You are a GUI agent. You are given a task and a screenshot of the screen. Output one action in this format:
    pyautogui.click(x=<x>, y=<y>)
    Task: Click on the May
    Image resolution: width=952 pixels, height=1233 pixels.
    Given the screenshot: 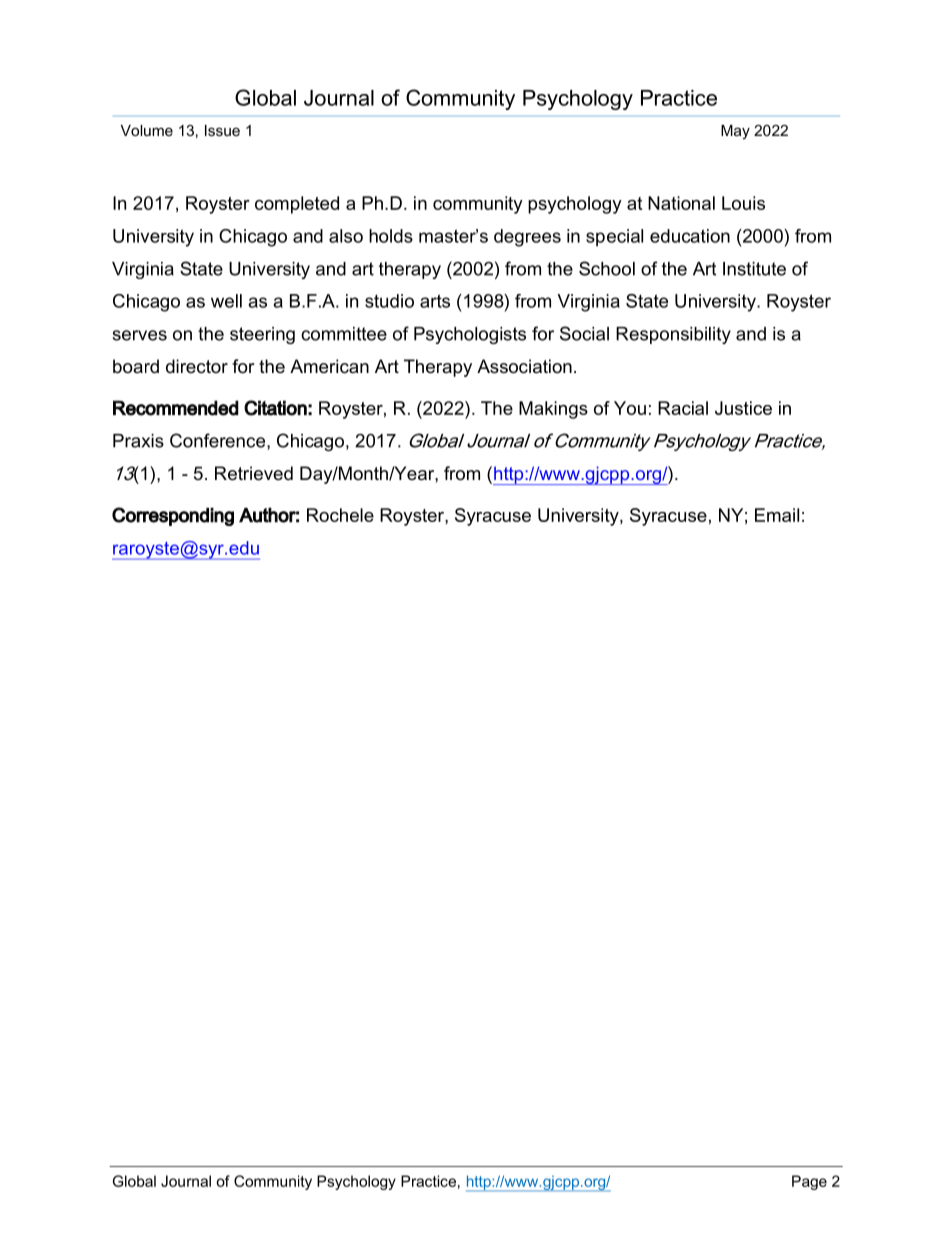 What is the action you would take?
    pyautogui.click(x=735, y=132)
